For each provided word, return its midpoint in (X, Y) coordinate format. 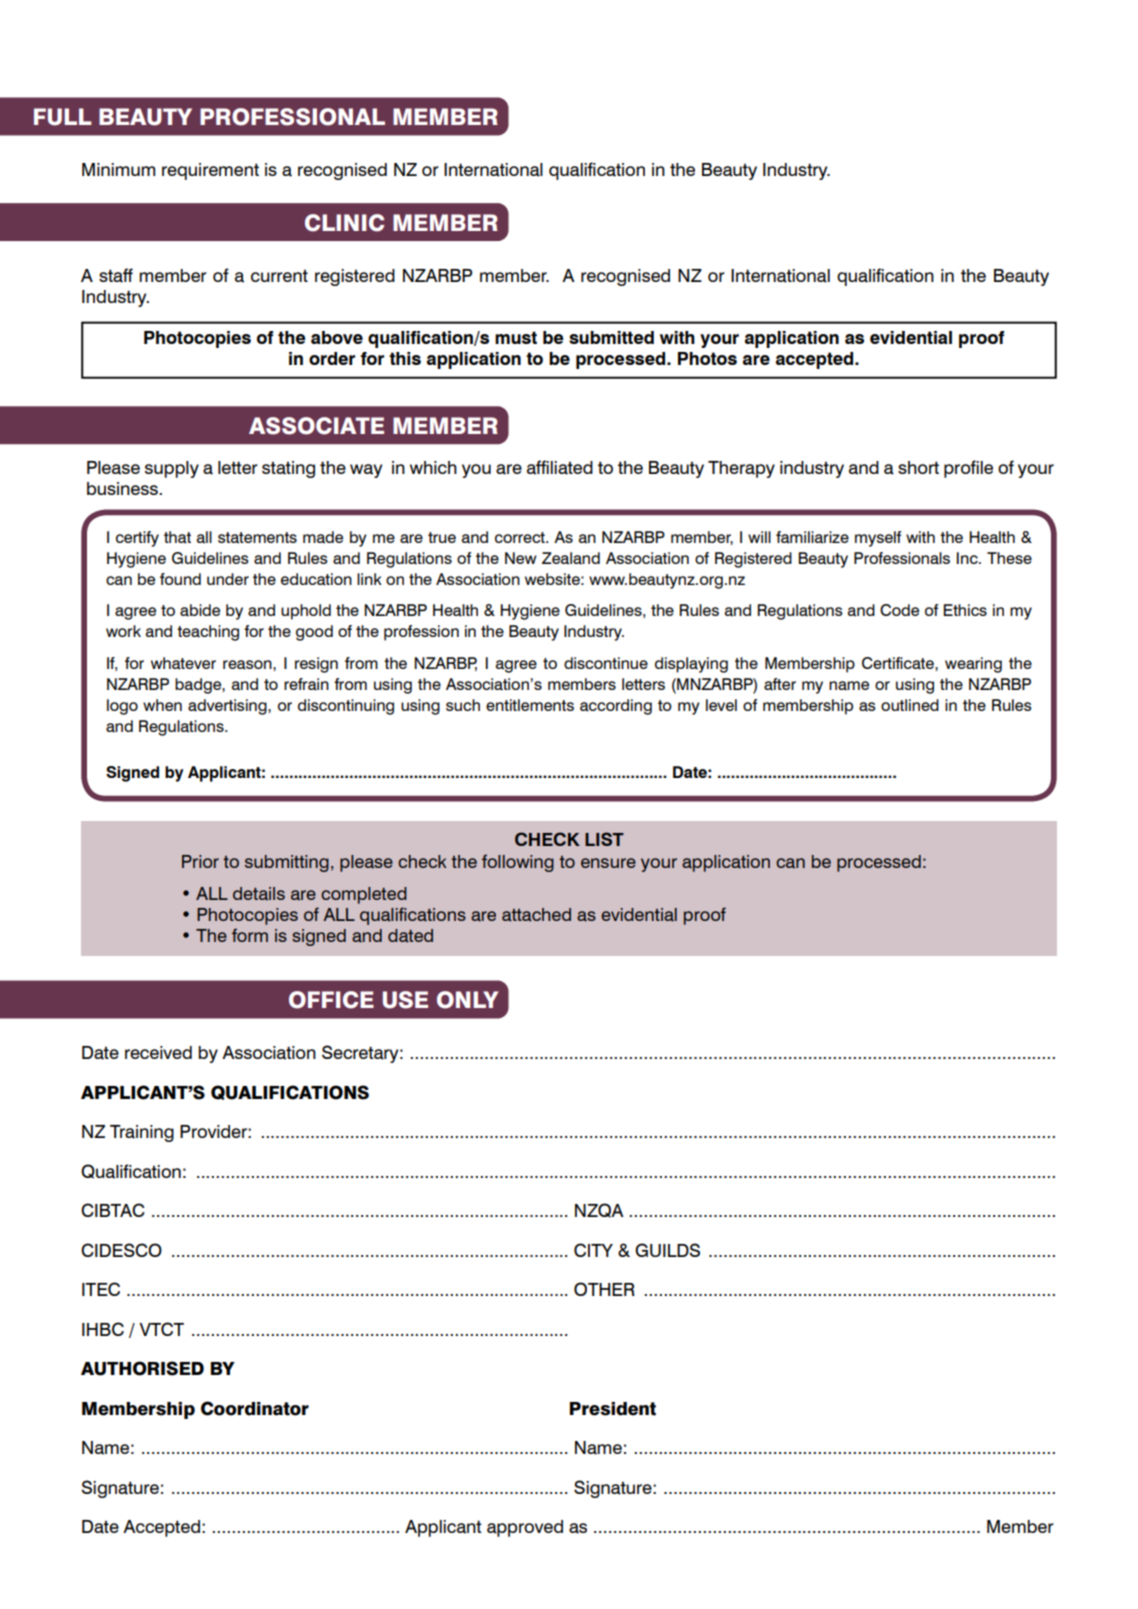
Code (899, 610)
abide (200, 610)
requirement (210, 171)
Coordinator (255, 1408)
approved (525, 1528)
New (521, 558)
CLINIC (344, 223)
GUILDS (667, 1250)
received (158, 1052)
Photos (707, 358)
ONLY (468, 1000)
